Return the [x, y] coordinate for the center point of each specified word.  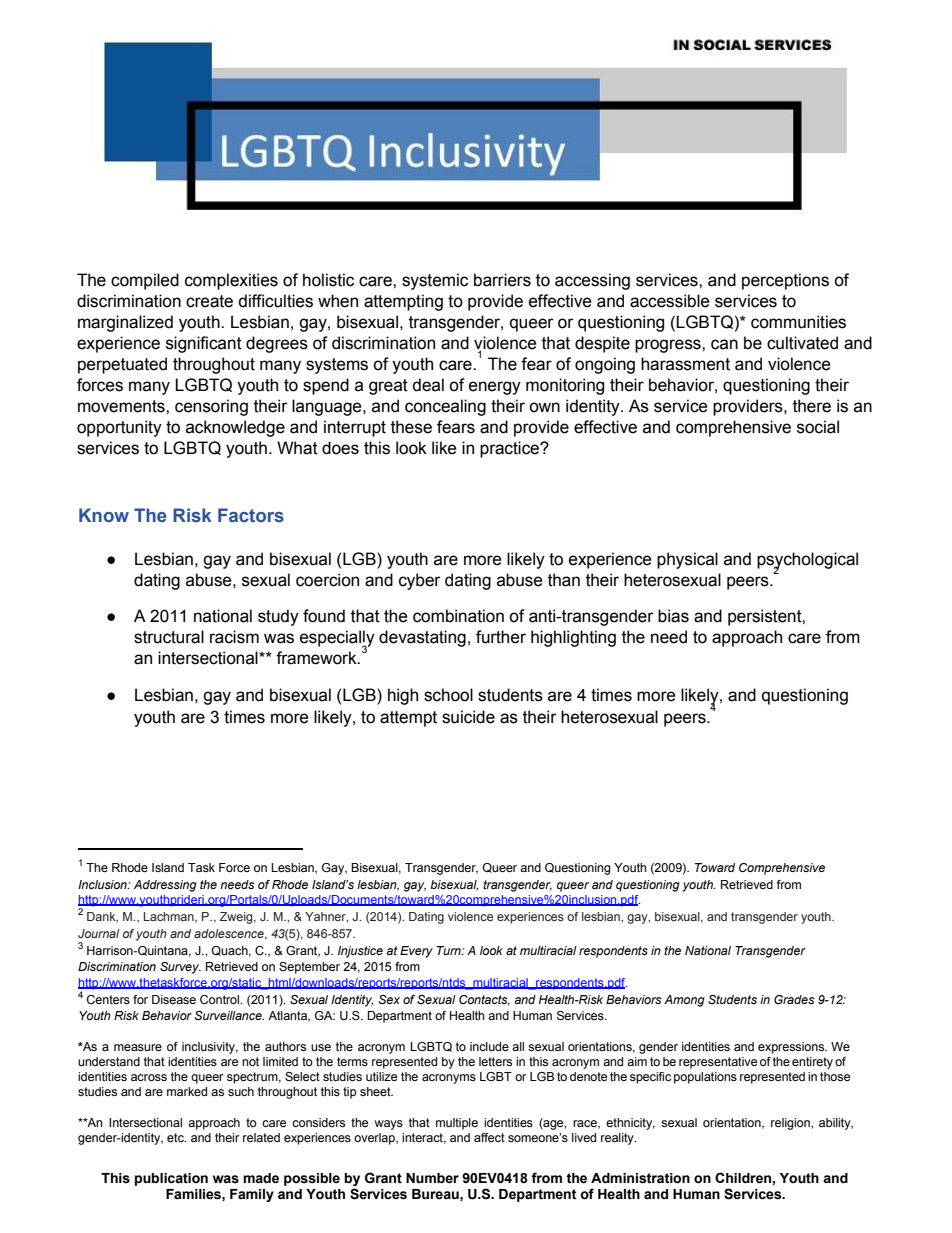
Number [432, 1178]
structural [169, 637]
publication [171, 1179]
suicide [468, 717]
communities [798, 322]
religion [791, 1124]
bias [673, 616]
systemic [435, 281]
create [209, 301]
